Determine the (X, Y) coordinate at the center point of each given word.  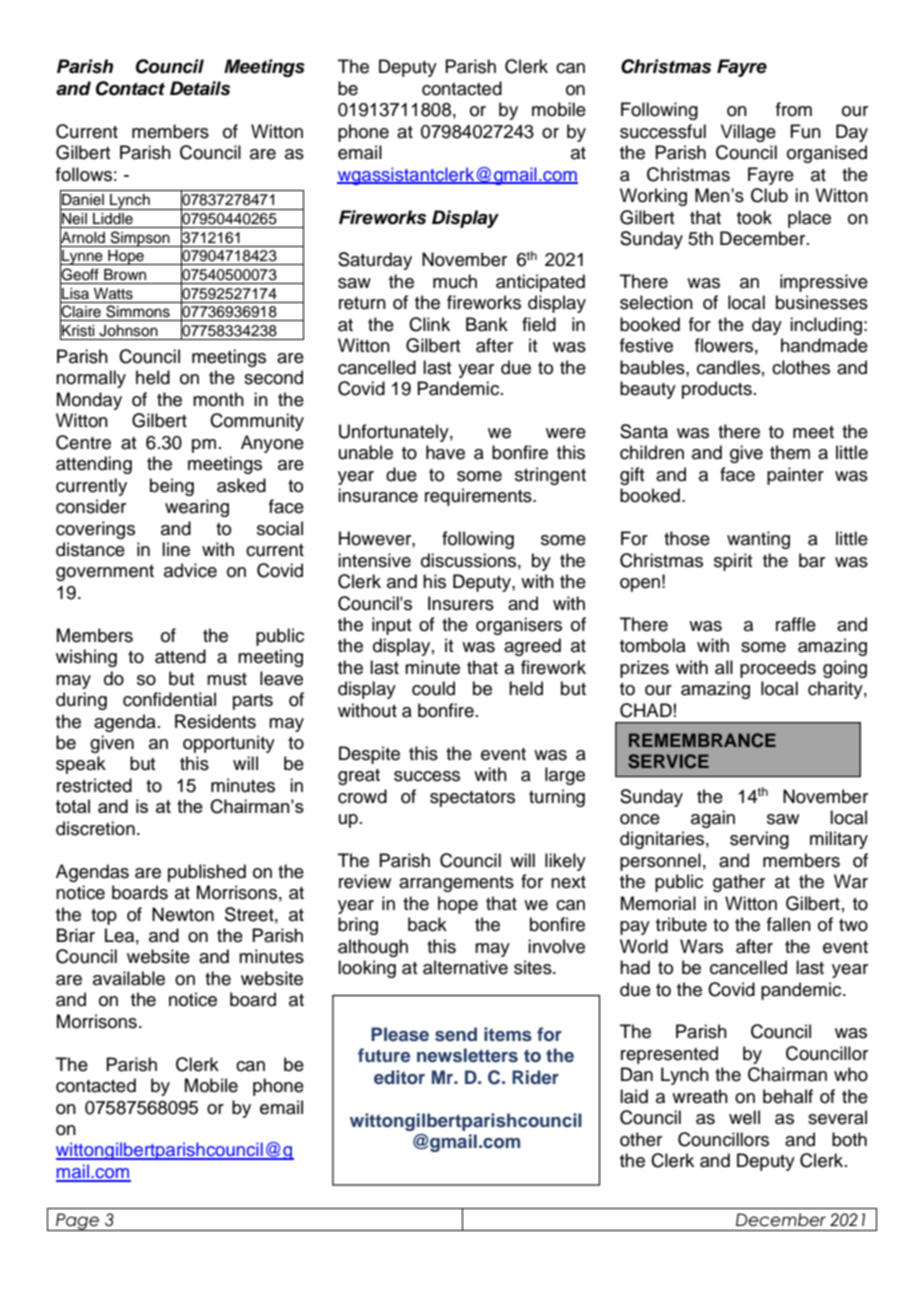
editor (399, 1077)
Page (77, 1222)
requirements (479, 497)
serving (759, 840)
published (207, 873)
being (172, 487)
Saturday (375, 261)
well (744, 1117)
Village (748, 133)
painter (795, 476)
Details (200, 88)
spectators (472, 799)
